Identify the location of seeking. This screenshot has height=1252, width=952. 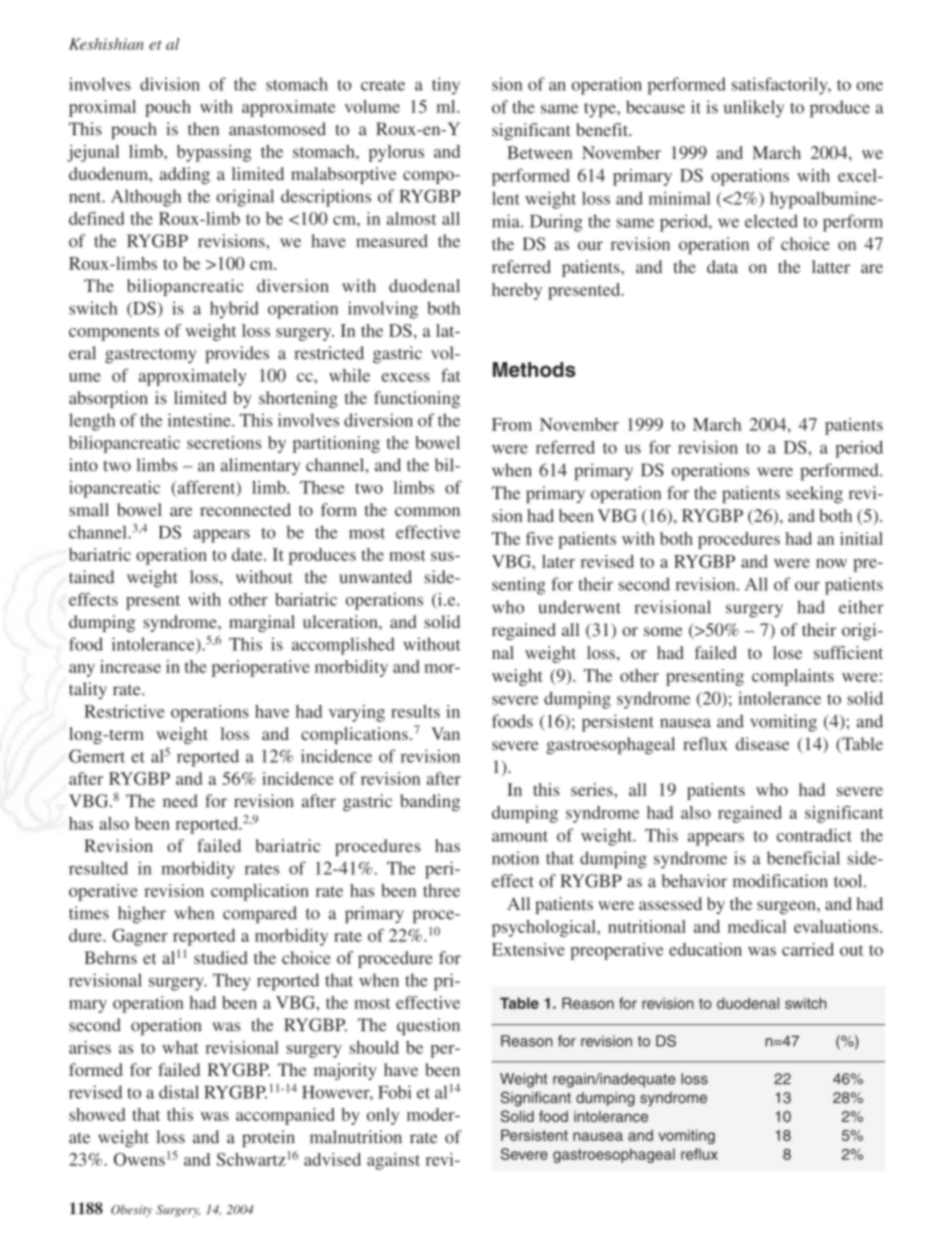
(814, 494).
